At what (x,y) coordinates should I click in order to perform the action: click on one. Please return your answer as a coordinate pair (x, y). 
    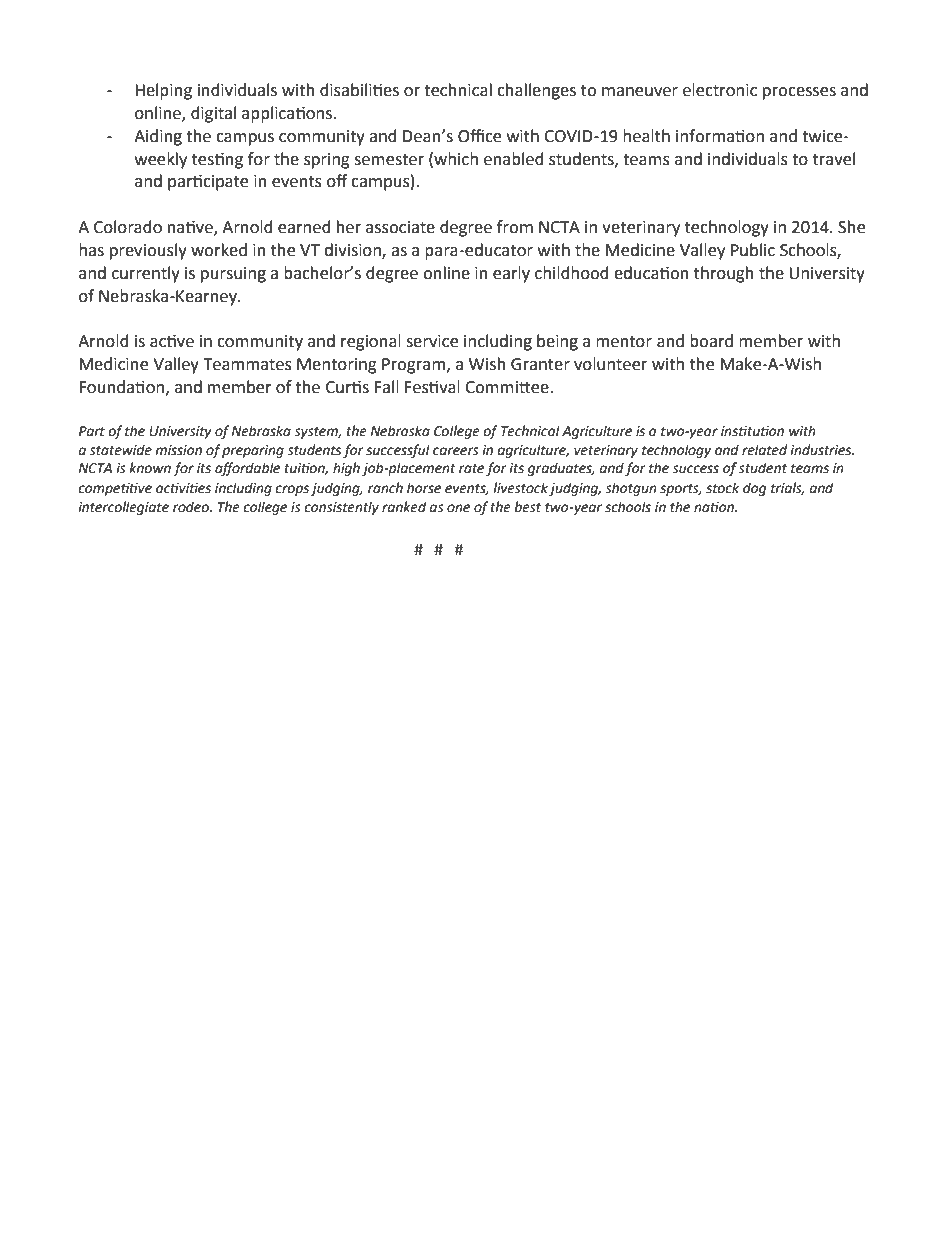
    Looking at the image, I should click on (458, 508).
